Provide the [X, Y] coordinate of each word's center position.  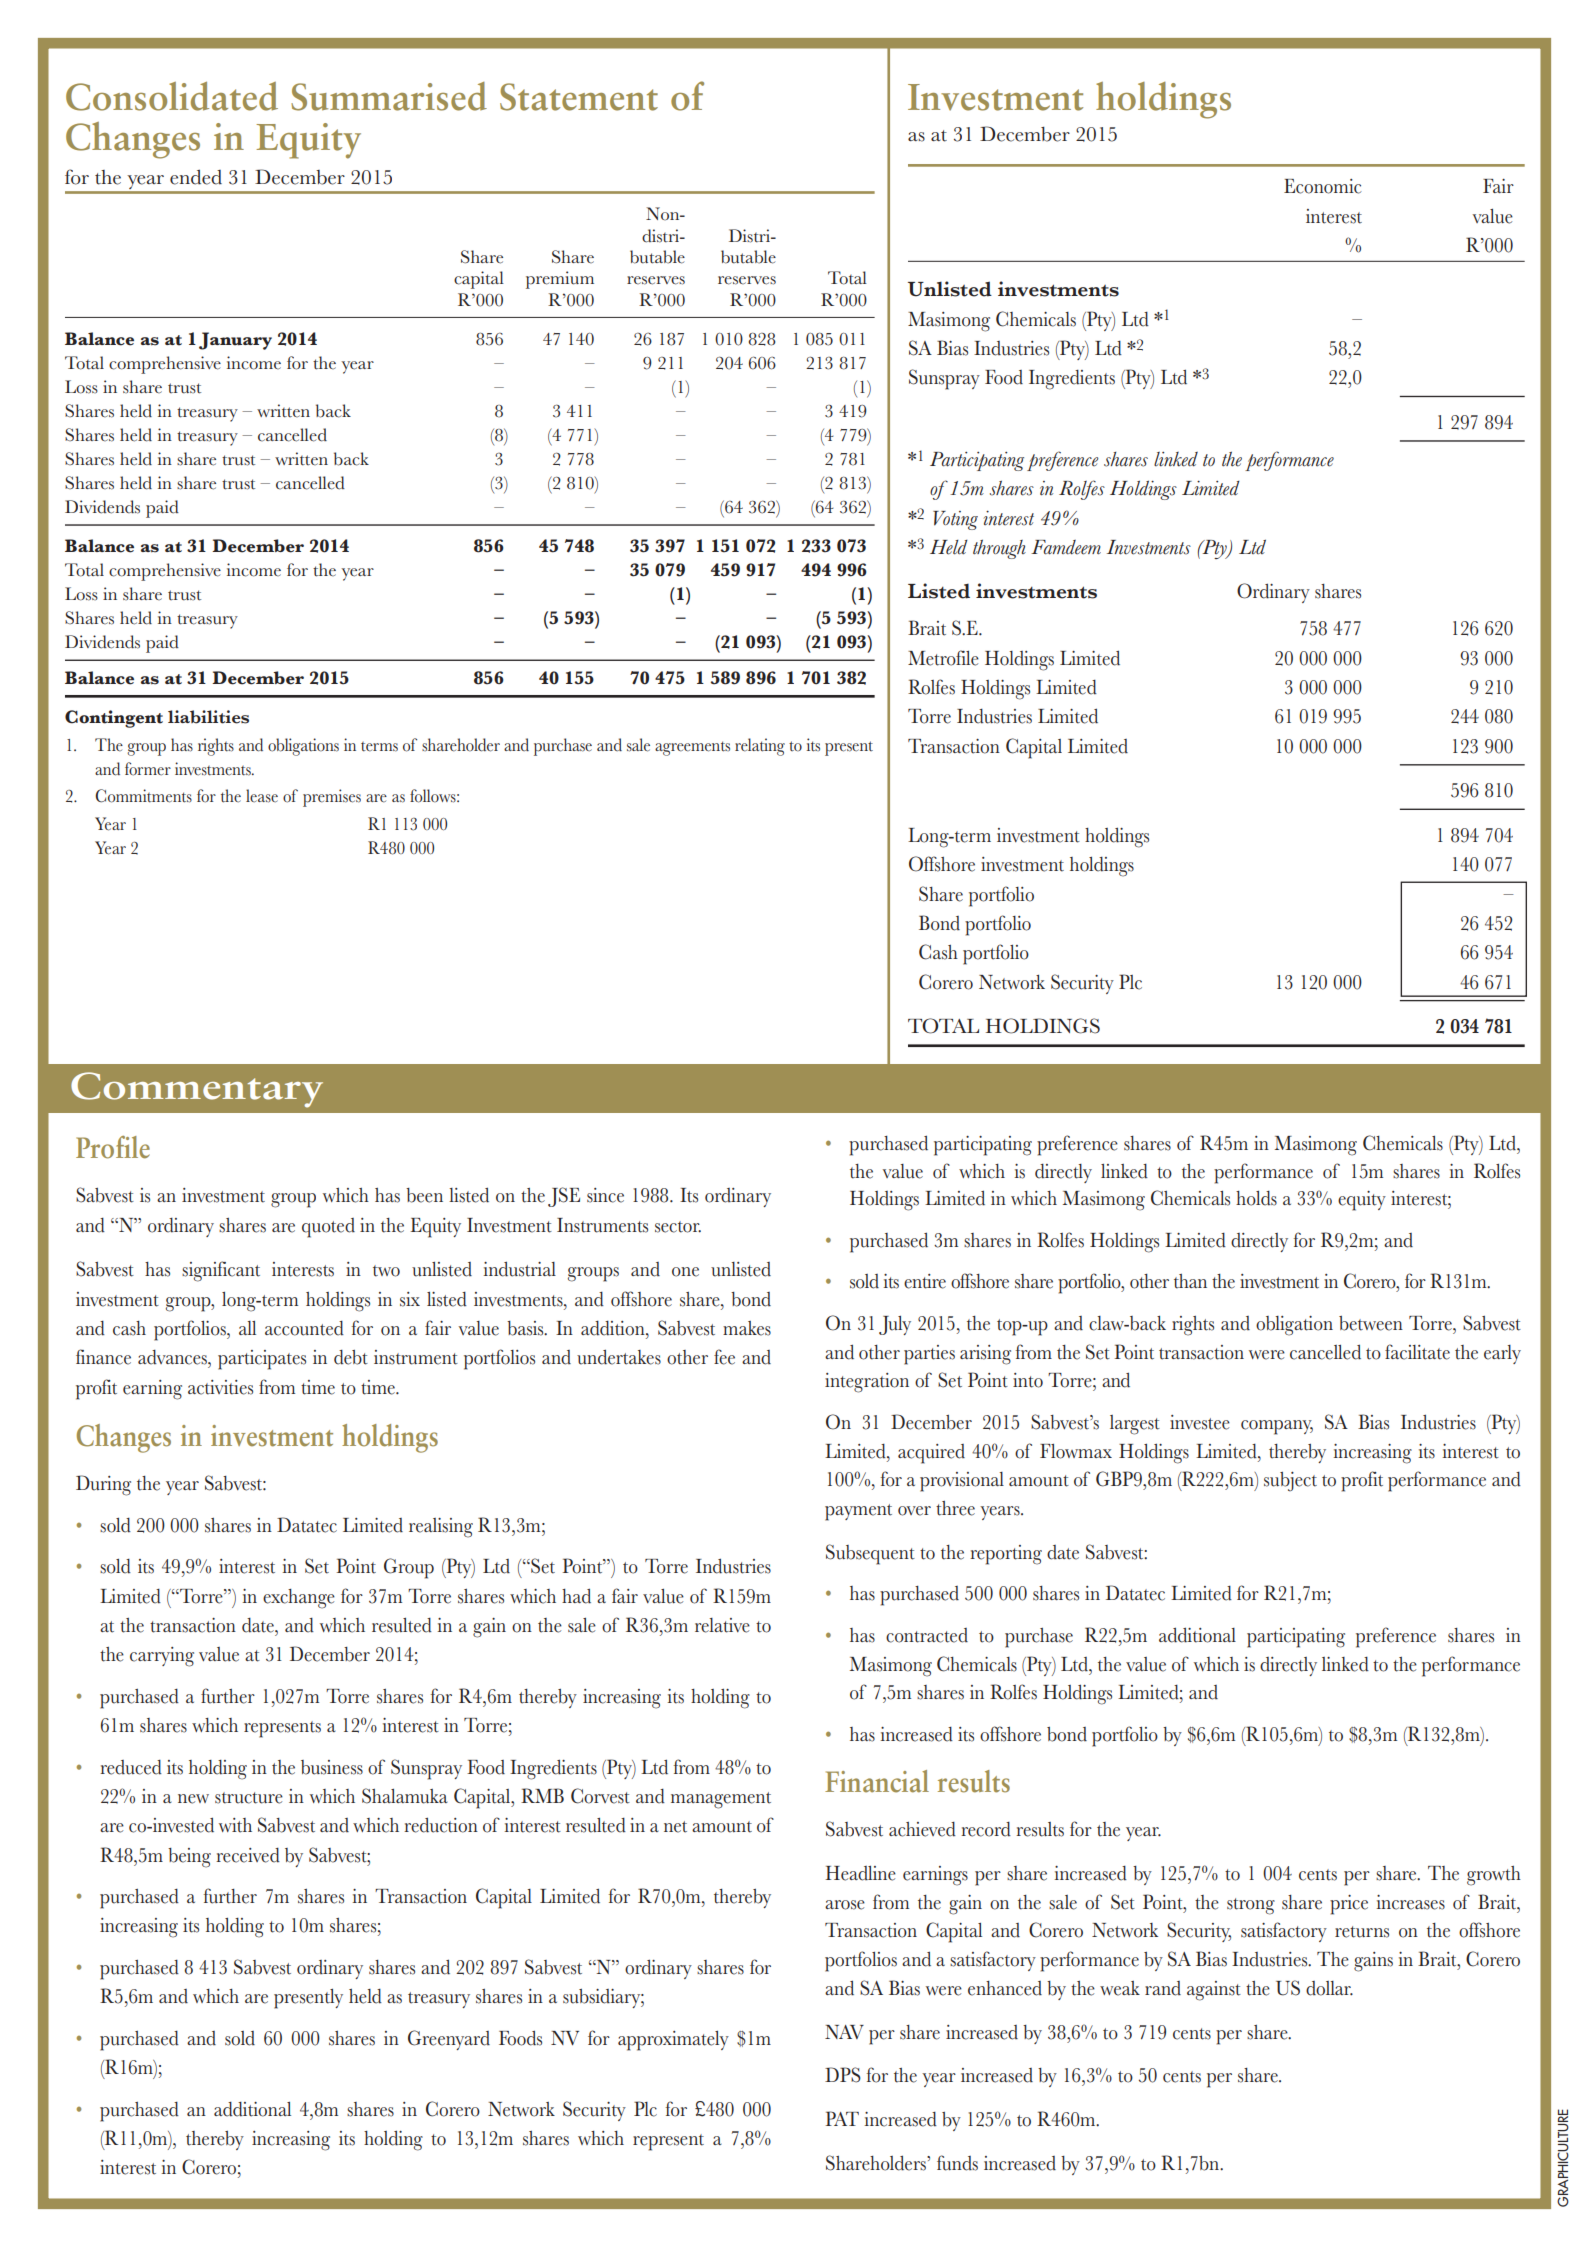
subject [1290, 1481]
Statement [579, 97]
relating [760, 747]
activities [220, 1387]
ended [196, 177]
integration [867, 1383]
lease [262, 796]
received [248, 1855]
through [999, 549]
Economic [1323, 186]
